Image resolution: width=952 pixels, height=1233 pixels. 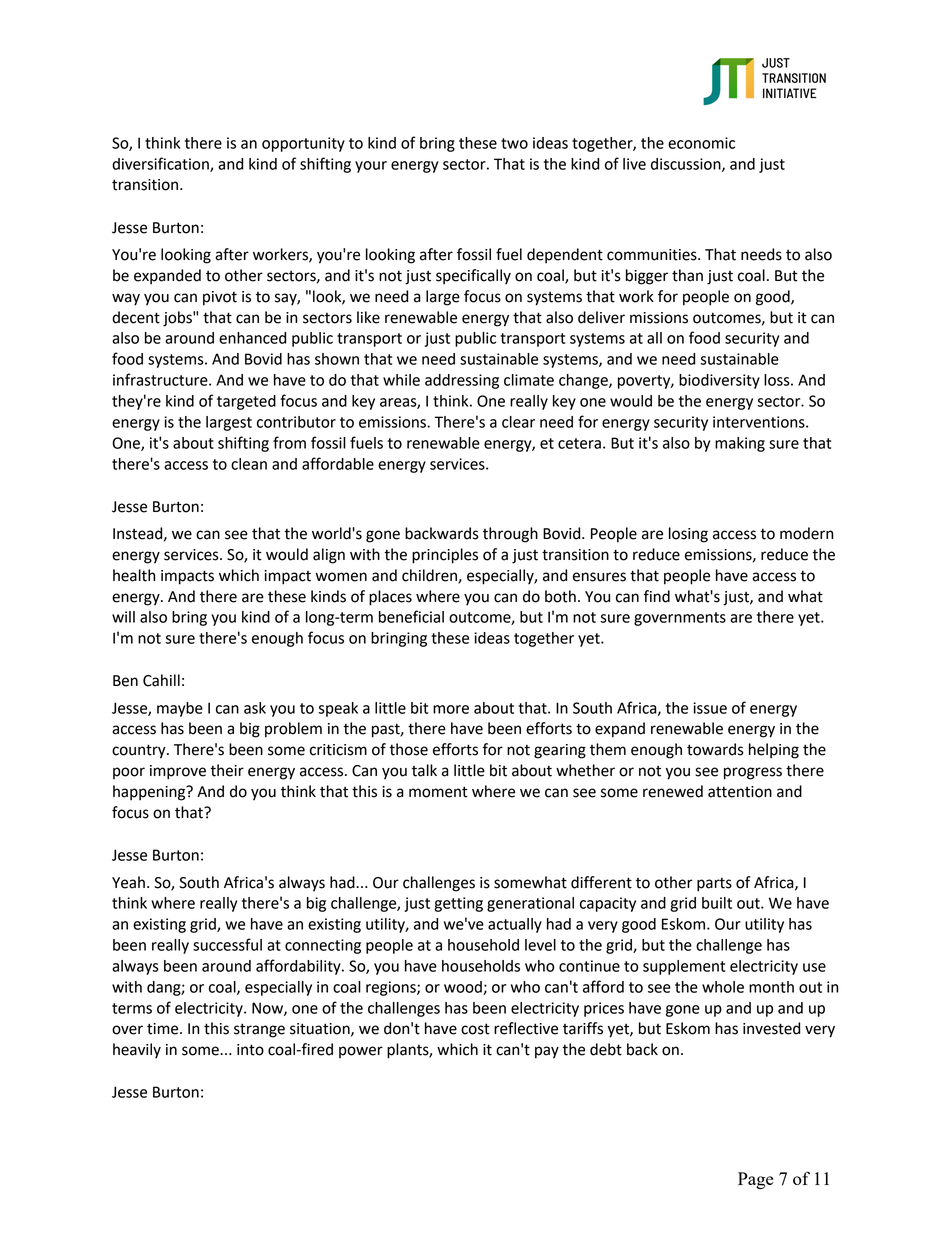 I want to click on diversification, so click(x=161, y=164).
